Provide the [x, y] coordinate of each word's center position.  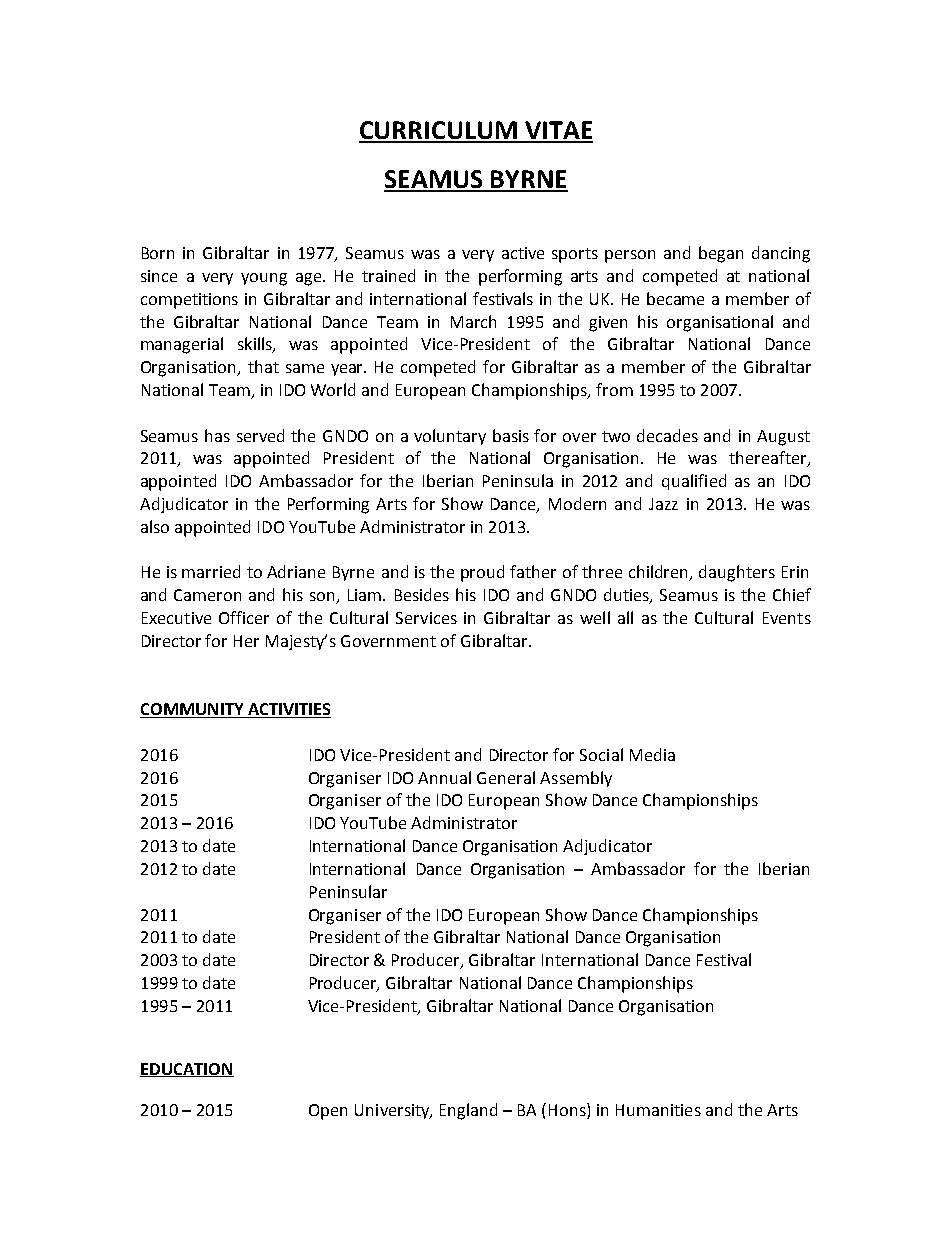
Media [652, 754]
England [468, 1111]
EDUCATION [187, 1070]
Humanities [658, 1110]
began [721, 254]
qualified [694, 482]
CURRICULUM [439, 131]
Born [158, 253]
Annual [444, 777]
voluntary [450, 437]
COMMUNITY [193, 710]
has [217, 435]
